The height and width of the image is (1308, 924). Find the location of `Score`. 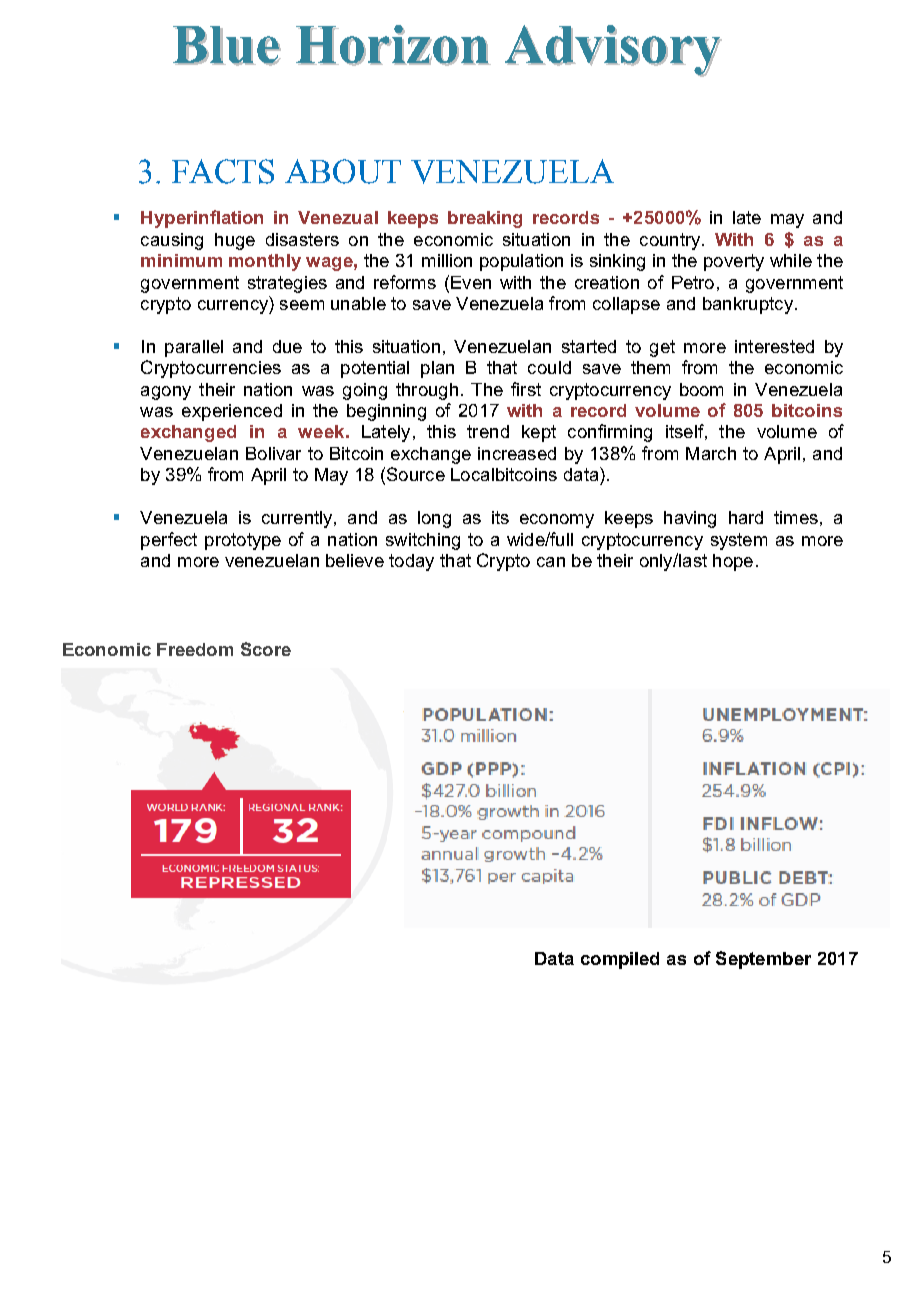

Score is located at coordinates (266, 649).
